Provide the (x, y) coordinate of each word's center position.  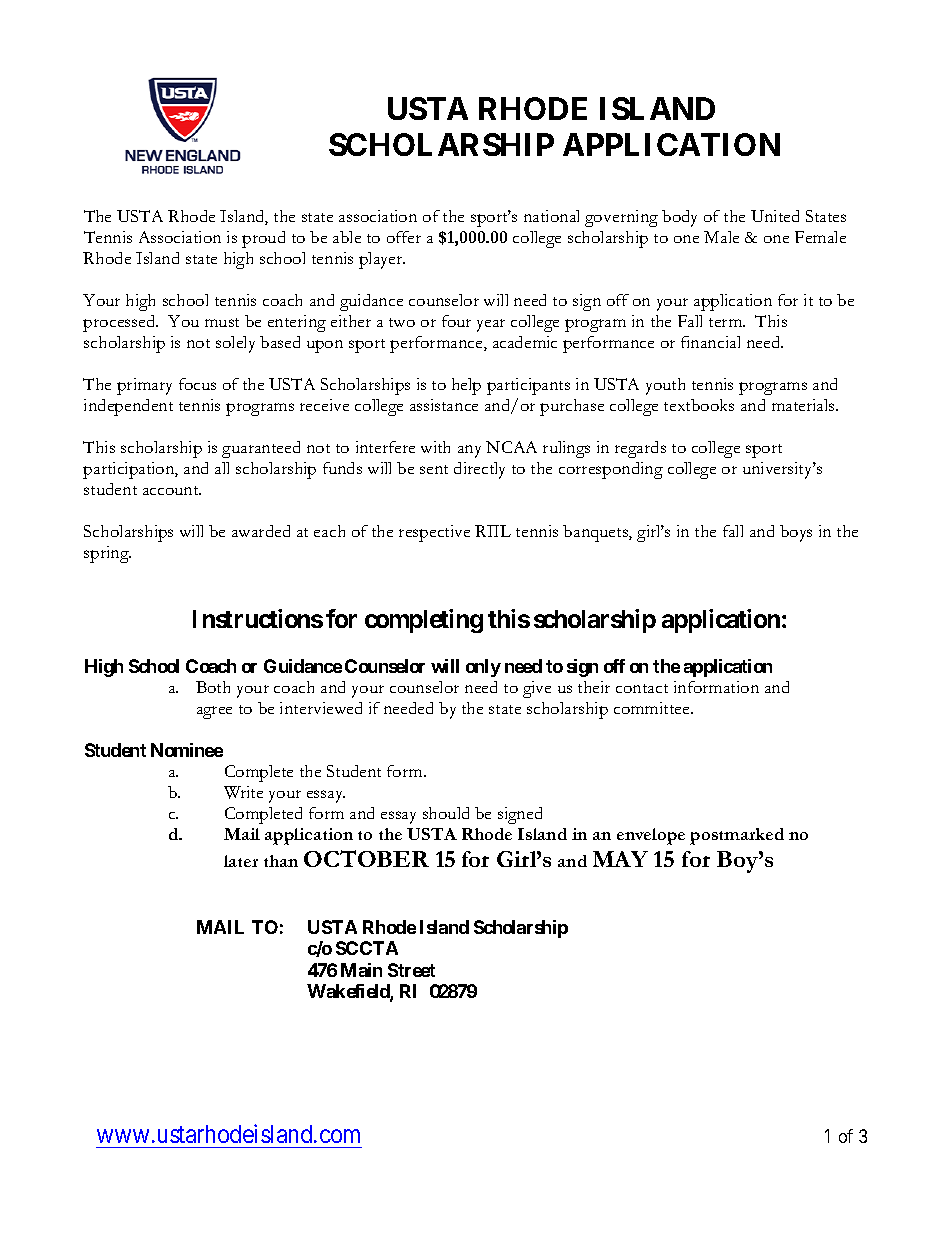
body (679, 218)
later (241, 861)
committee (653, 708)
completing (424, 621)
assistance (444, 405)
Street (411, 970)
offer (404, 237)
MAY (620, 859)
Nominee (187, 750)
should (446, 813)
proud (263, 239)
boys (796, 533)
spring (107, 554)
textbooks (699, 405)
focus (197, 384)
